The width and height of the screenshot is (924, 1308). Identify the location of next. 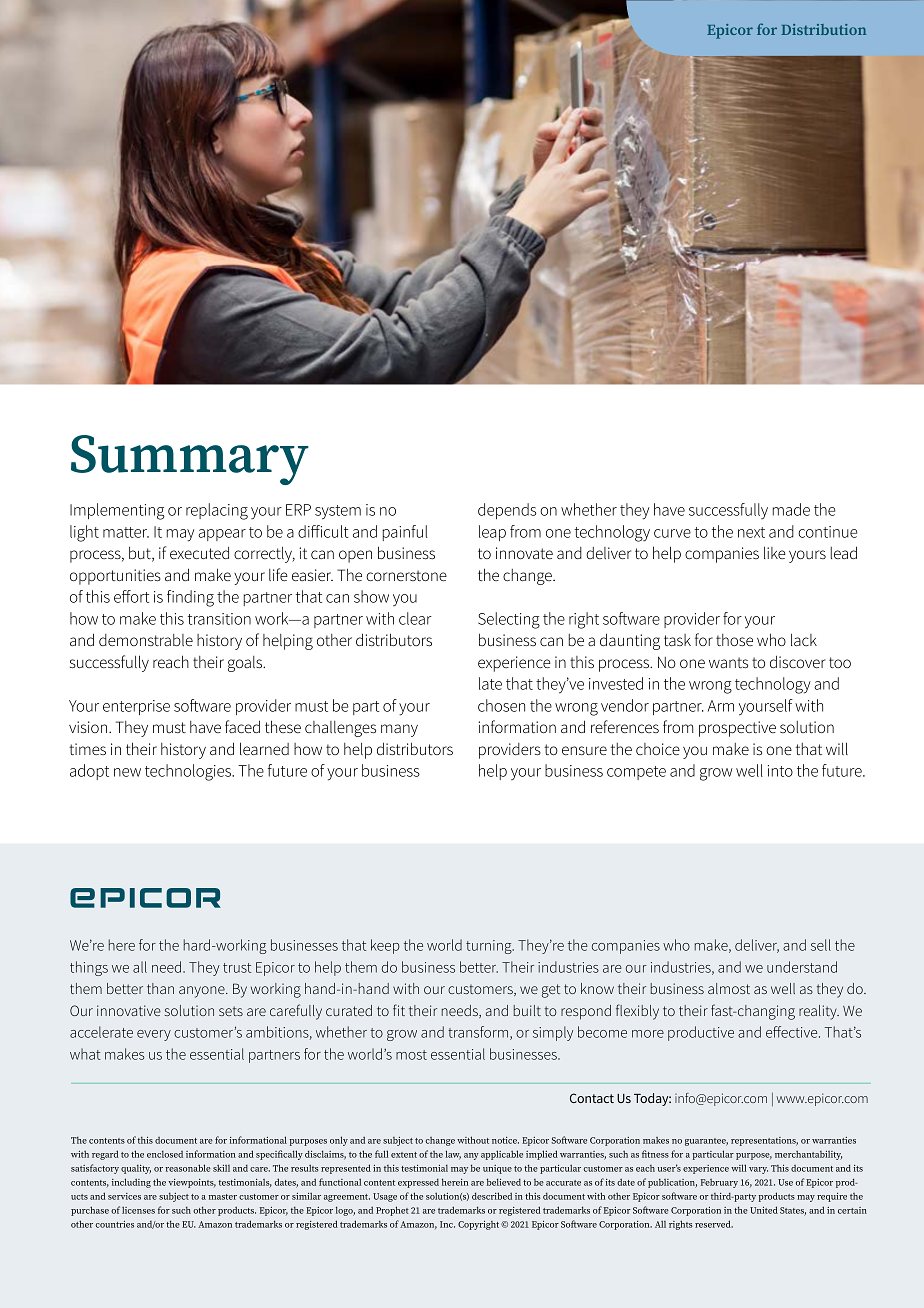
(751, 532).
